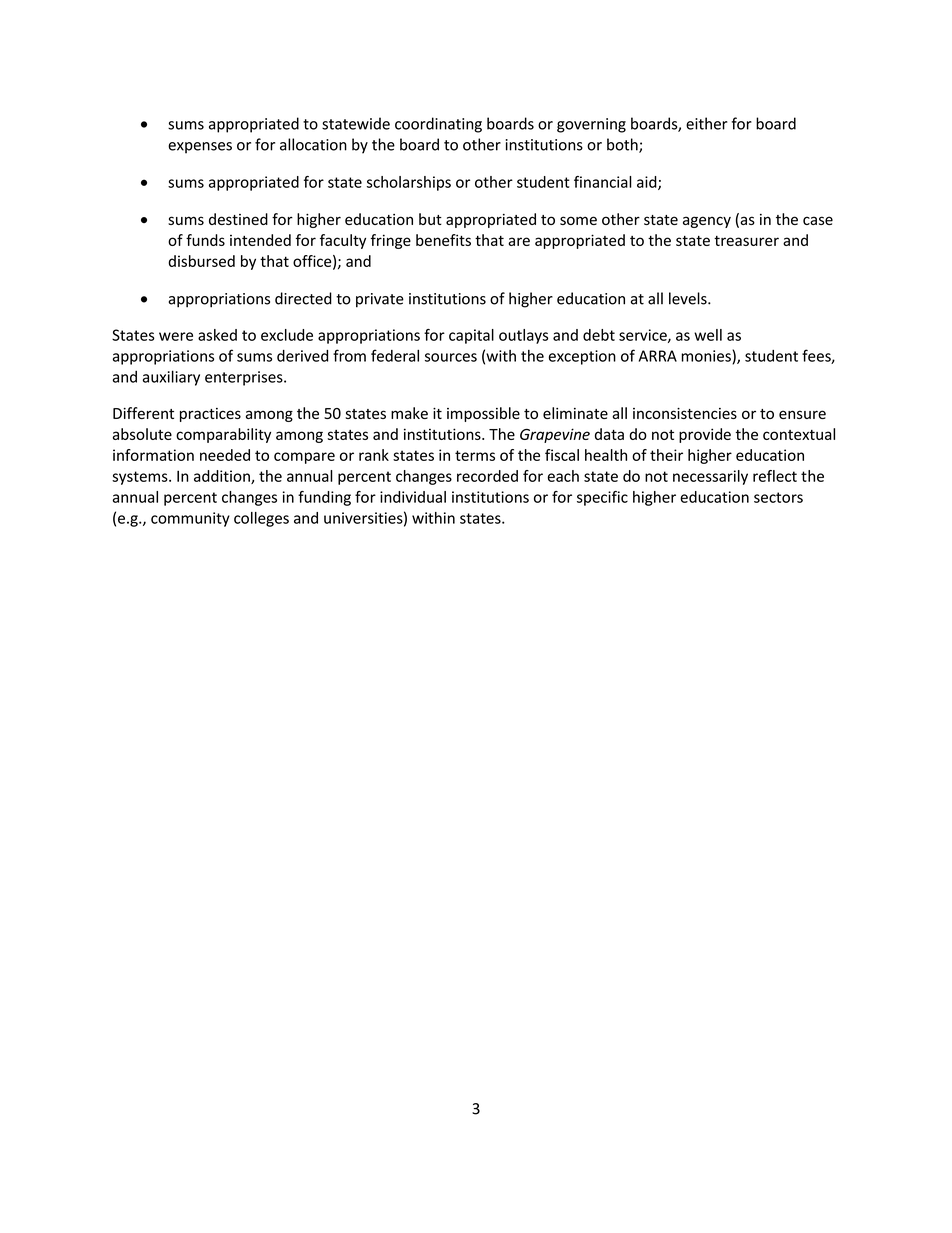 The height and width of the page is (1233, 952). What do you see at coordinates (707, 123) in the page?
I see `either` at bounding box center [707, 123].
